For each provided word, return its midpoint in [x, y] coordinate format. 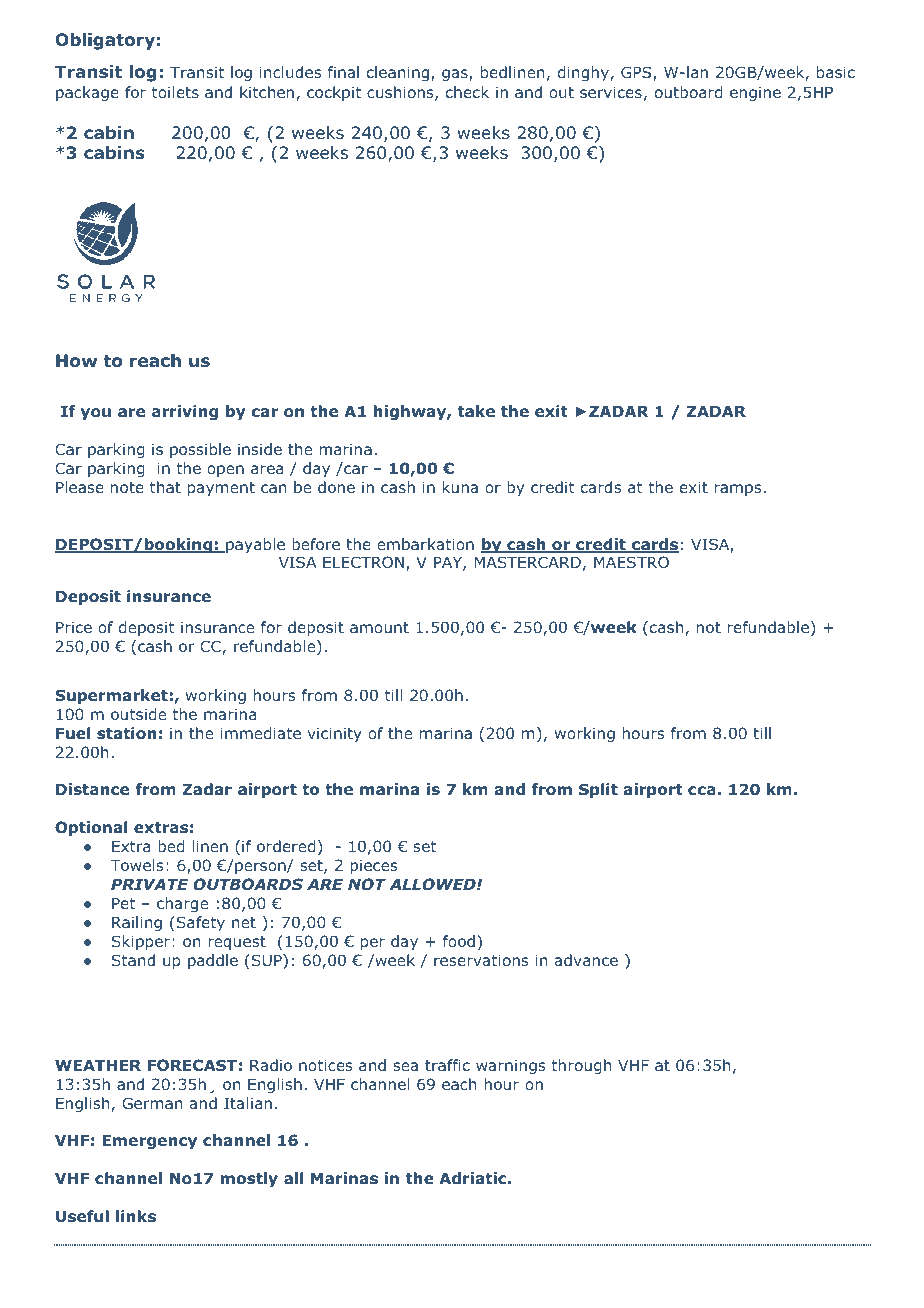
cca [702, 790]
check [467, 92]
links [136, 1216]
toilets [175, 92]
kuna [460, 487]
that [165, 487]
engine [755, 93]
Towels [137, 865]
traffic [447, 1065]
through [581, 1066]
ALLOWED [433, 884]
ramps [737, 490]
